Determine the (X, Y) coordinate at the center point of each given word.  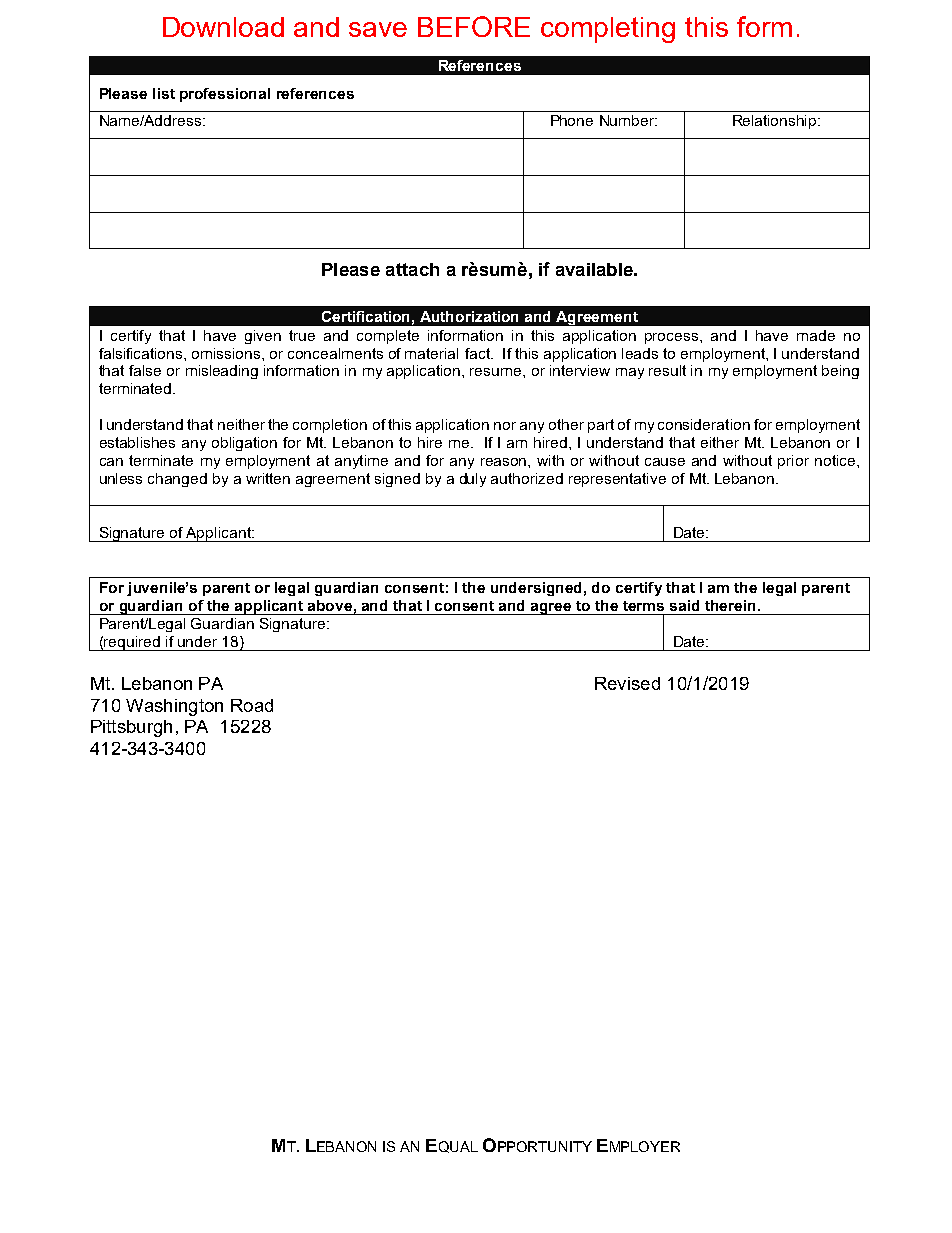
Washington (174, 707)
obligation (244, 444)
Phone (572, 120)
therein (732, 605)
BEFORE (474, 26)
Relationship (776, 122)
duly (473, 480)
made (816, 335)
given (263, 337)
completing (608, 30)
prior (793, 462)
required (132, 643)
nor (505, 426)
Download (223, 27)
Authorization (469, 316)
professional (225, 95)
